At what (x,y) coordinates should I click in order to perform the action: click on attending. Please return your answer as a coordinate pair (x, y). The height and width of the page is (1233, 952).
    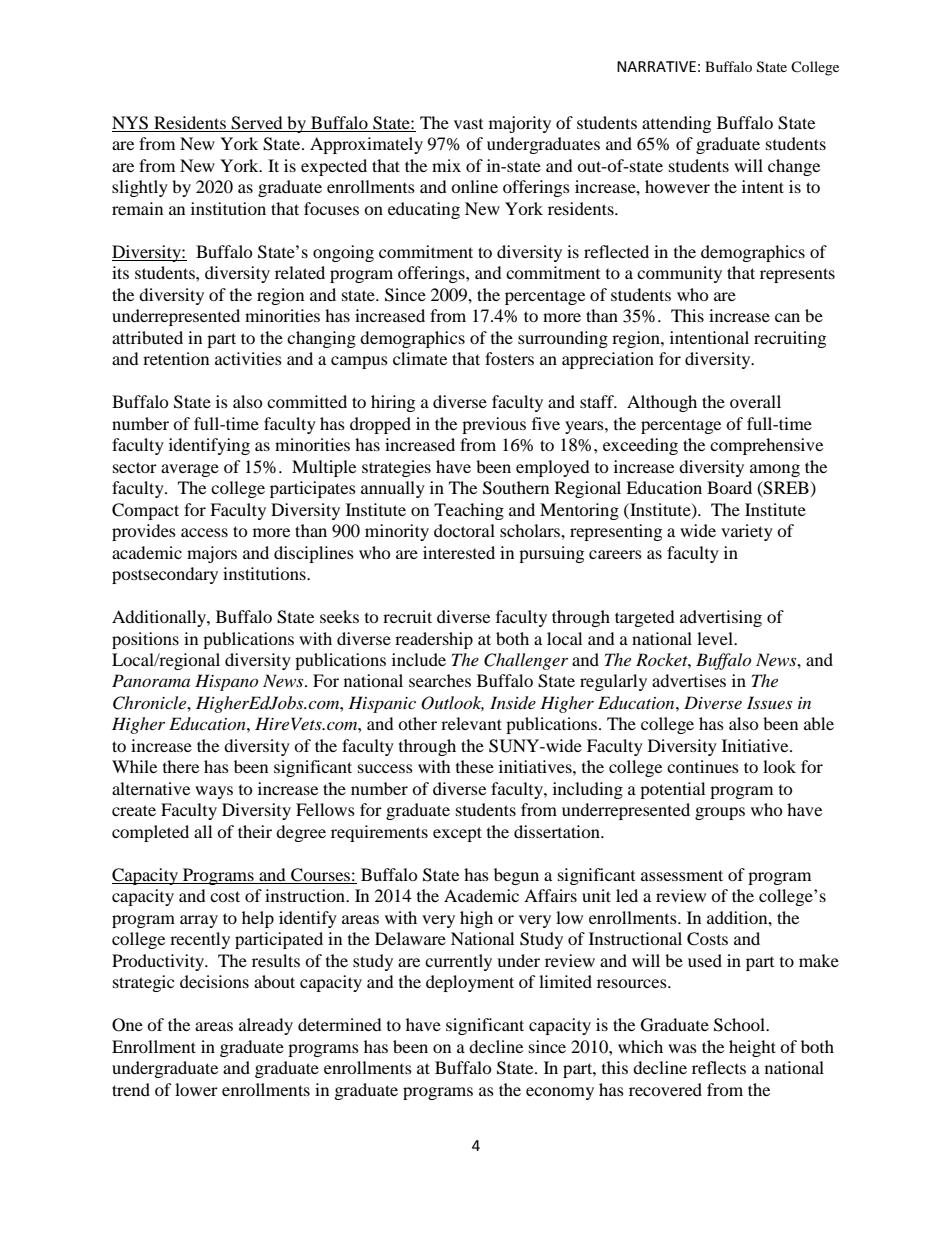
    Looking at the image, I should click on (676, 124).
